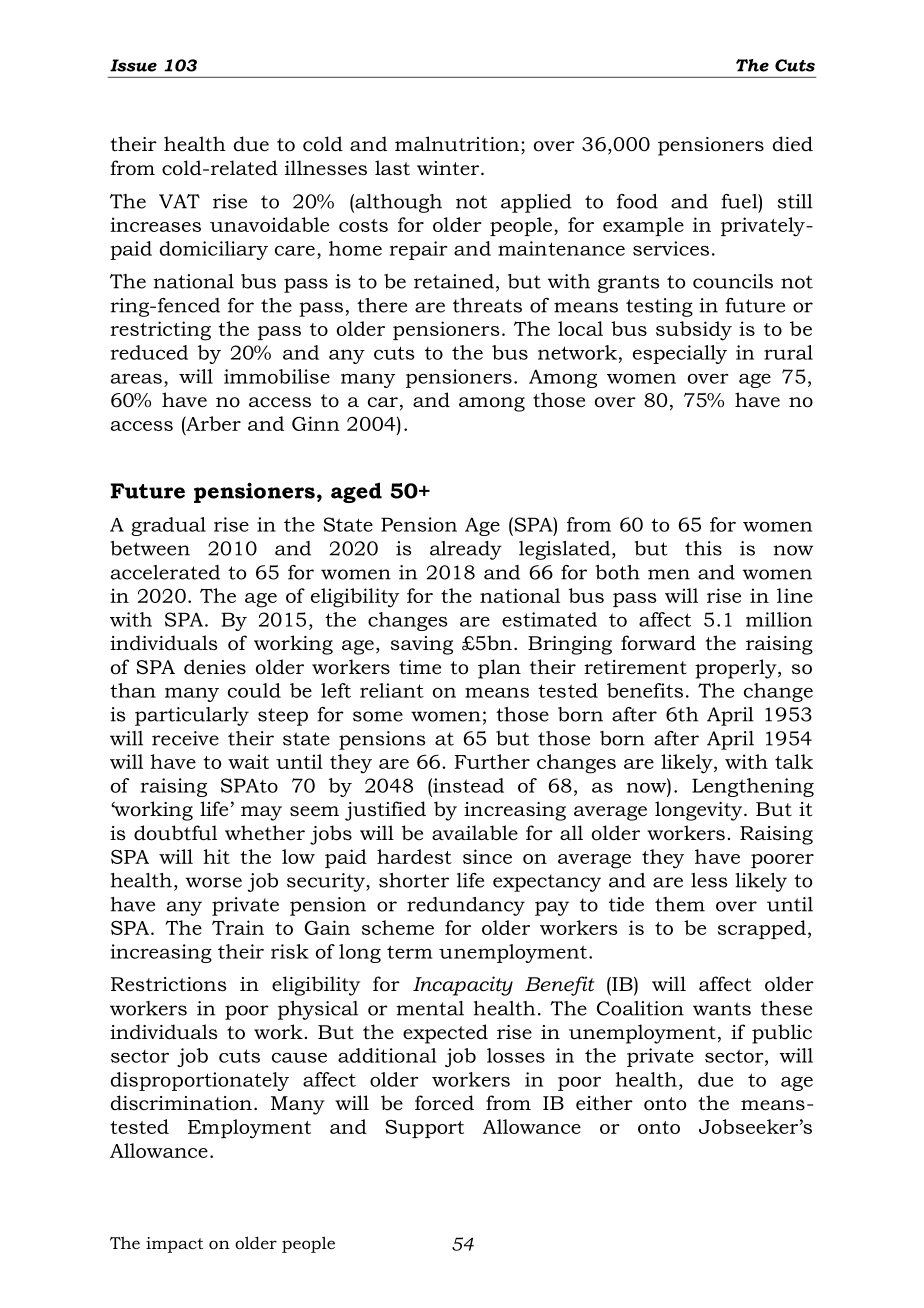 The height and width of the page is (1308, 924). I want to click on Support, so click(424, 1129).
